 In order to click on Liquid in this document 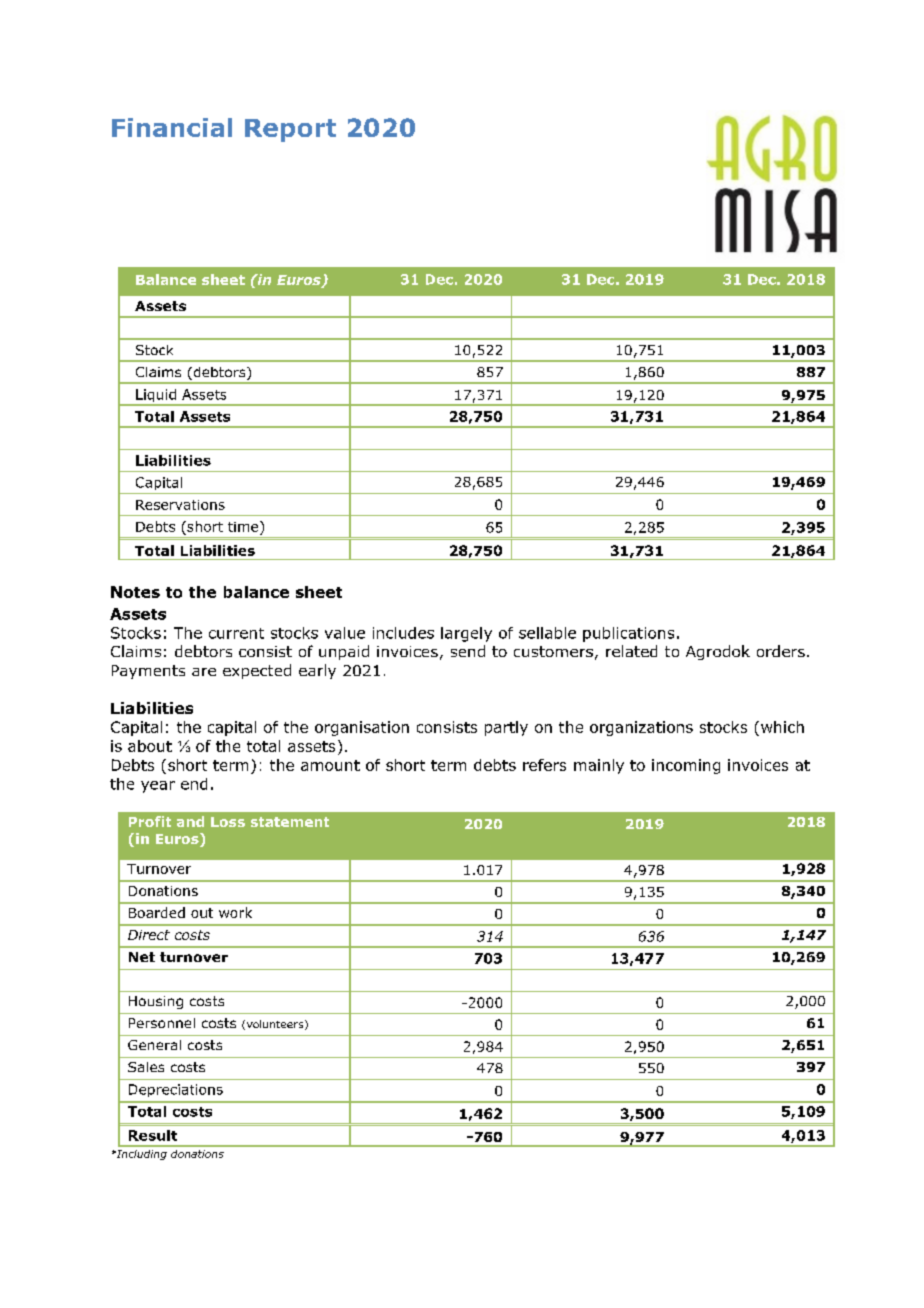, I will do `click(156, 397)`.
